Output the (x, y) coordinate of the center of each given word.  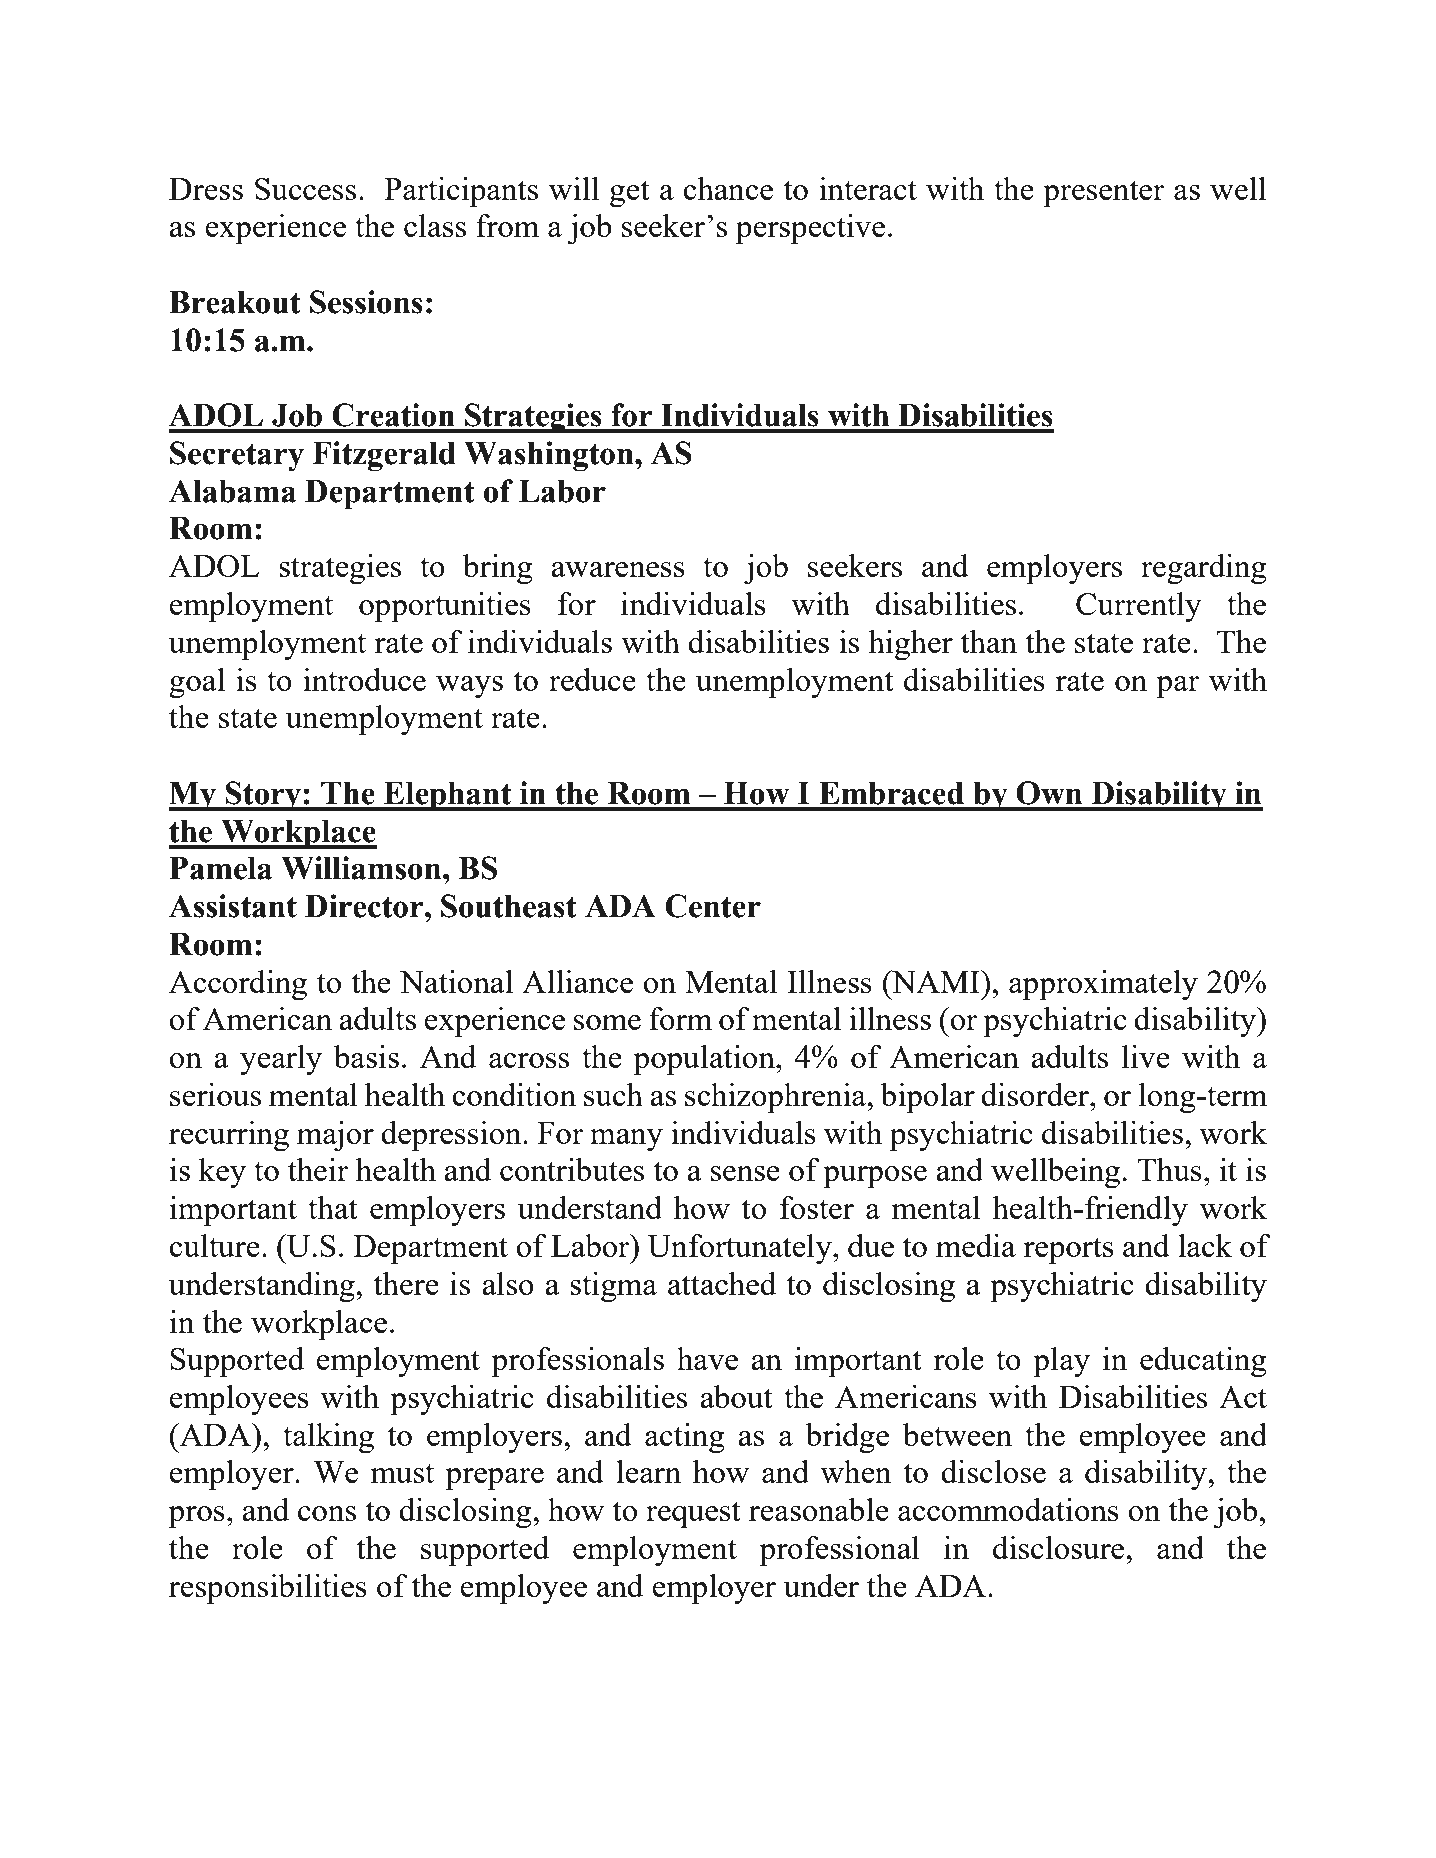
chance (728, 188)
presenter (1104, 194)
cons (327, 1513)
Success (305, 189)
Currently (1139, 607)
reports (1068, 1251)
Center (713, 906)
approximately (1103, 985)
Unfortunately (740, 1249)
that (333, 1207)
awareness (618, 569)
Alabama (232, 491)
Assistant (233, 906)
